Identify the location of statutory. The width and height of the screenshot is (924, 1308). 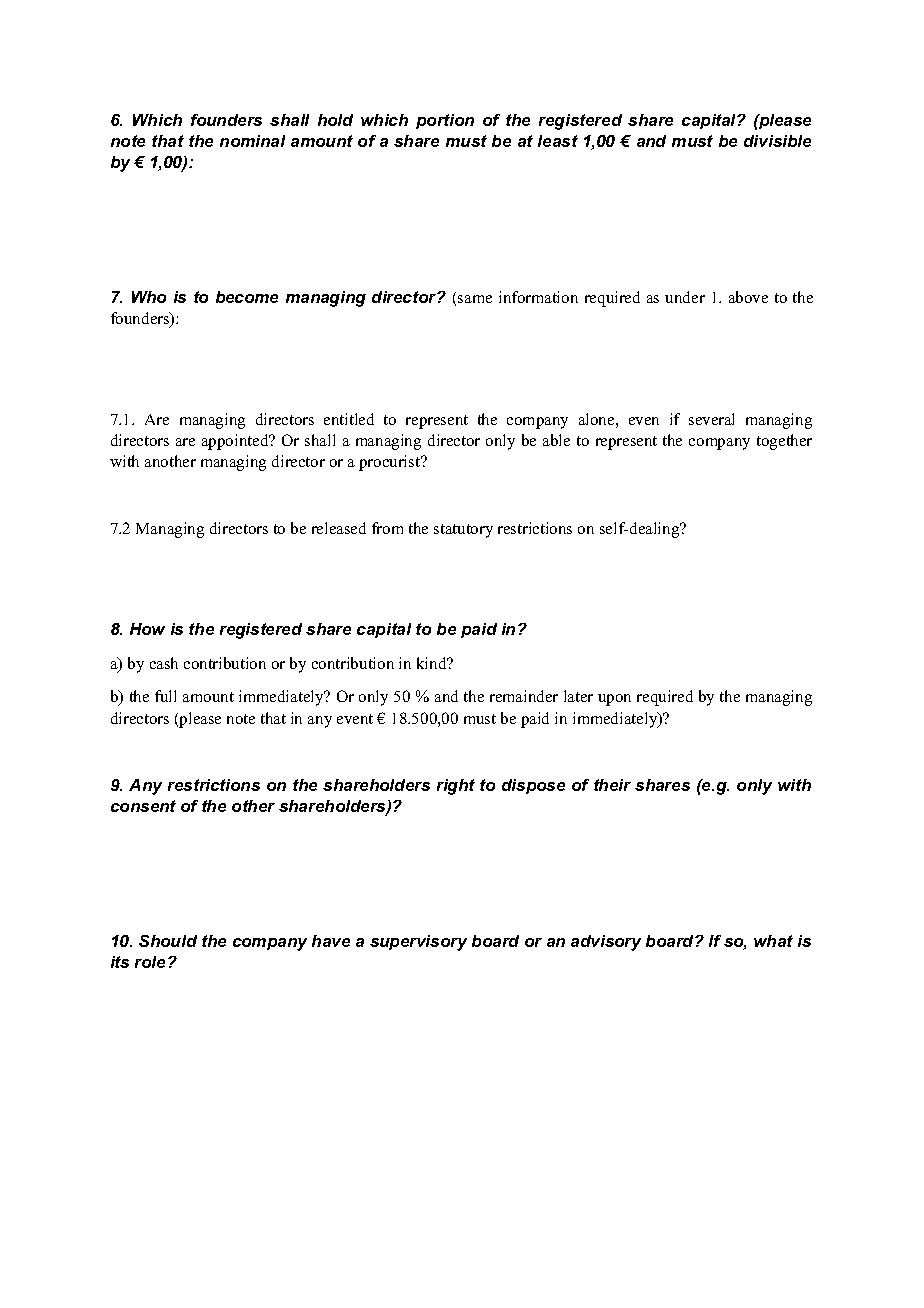
(463, 531).
